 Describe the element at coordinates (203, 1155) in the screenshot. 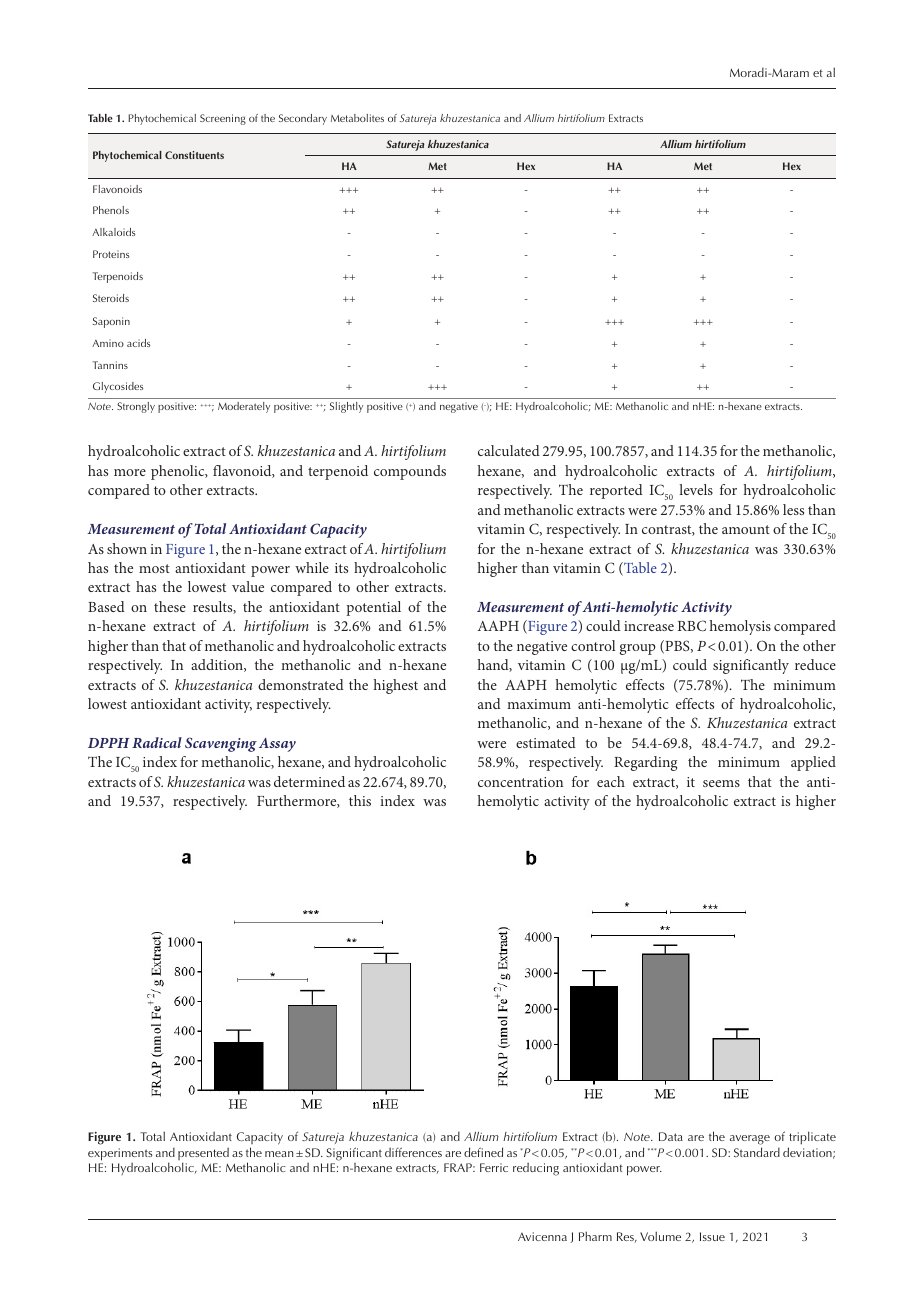

I see `presented` at that location.
